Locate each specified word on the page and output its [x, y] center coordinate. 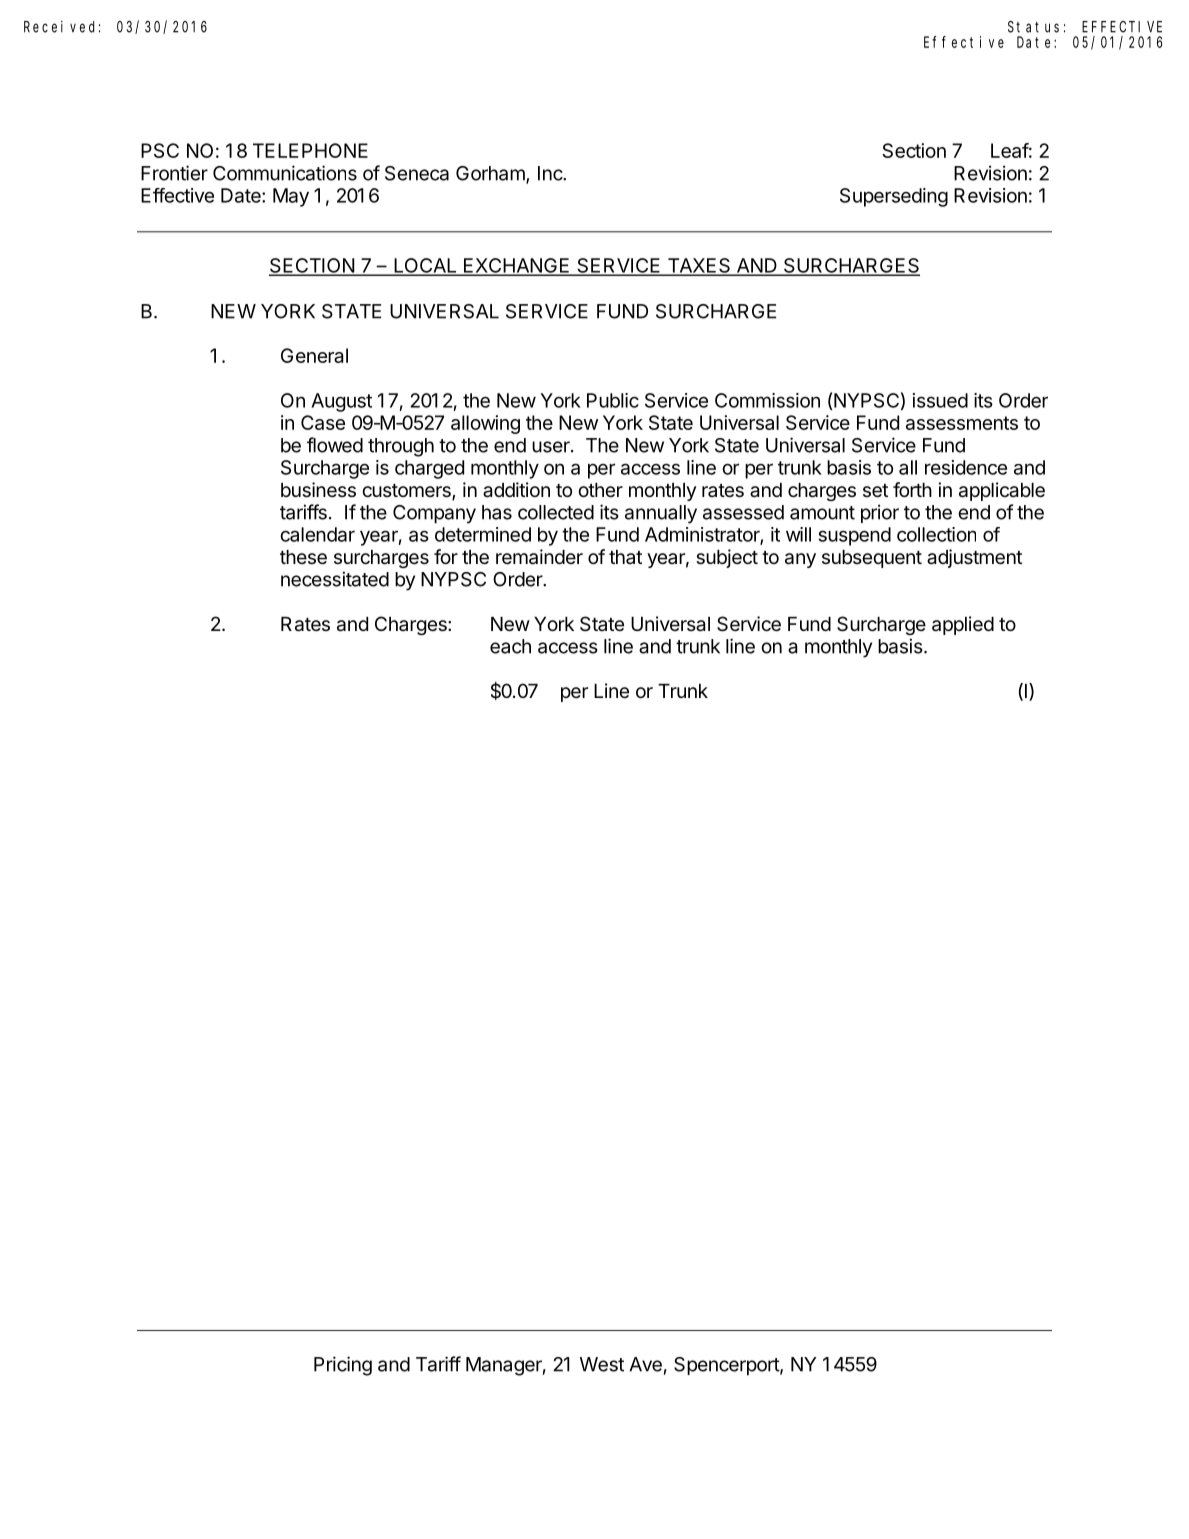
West [602, 1364]
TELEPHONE [310, 150]
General [314, 355]
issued [940, 400]
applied [963, 625]
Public [613, 400]
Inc [551, 173]
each [510, 646]
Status [1033, 27]
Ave [645, 1364]
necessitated [335, 579]
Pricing [343, 1366]
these [303, 557]
